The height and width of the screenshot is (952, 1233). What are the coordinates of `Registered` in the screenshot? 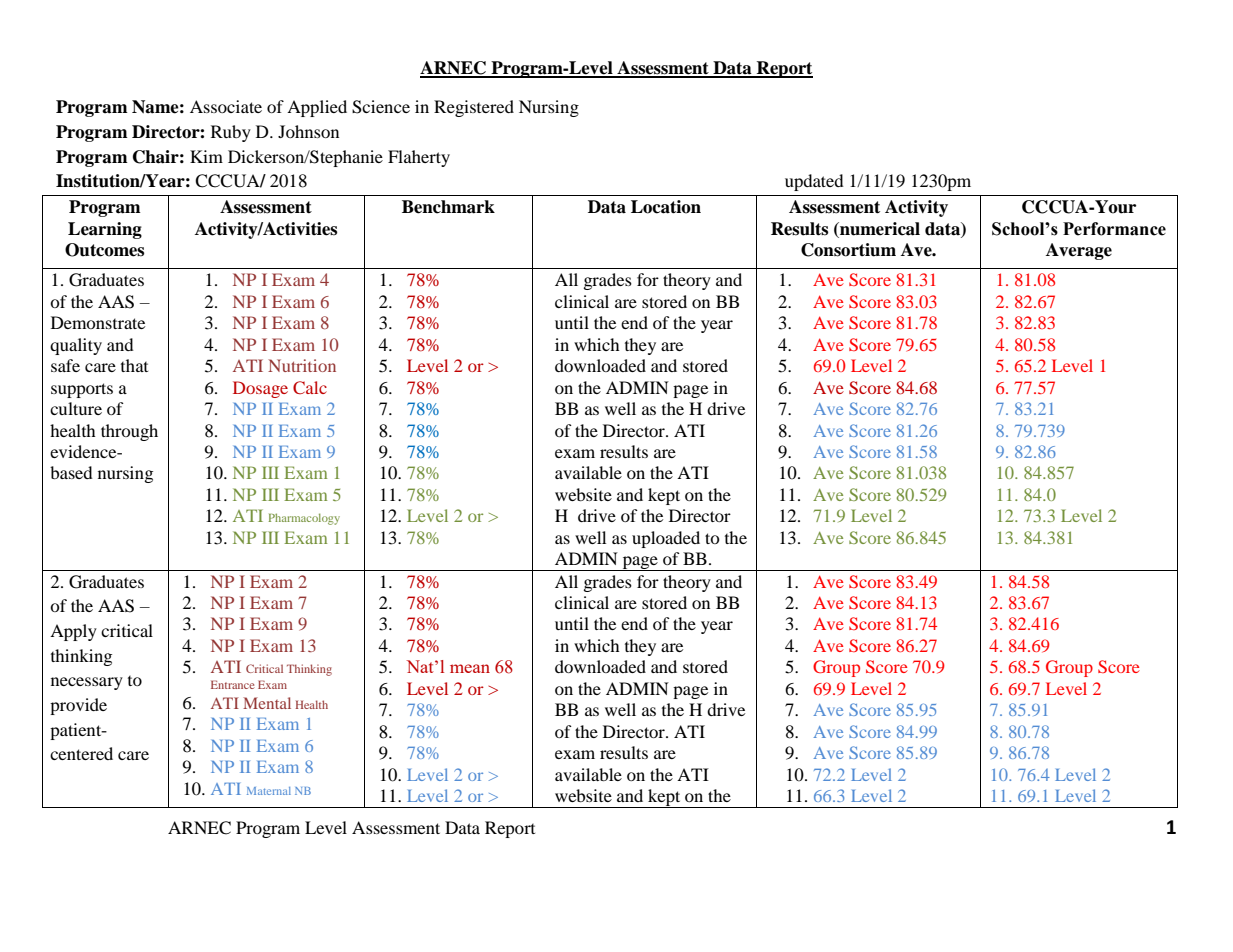 It's located at (474, 108).
